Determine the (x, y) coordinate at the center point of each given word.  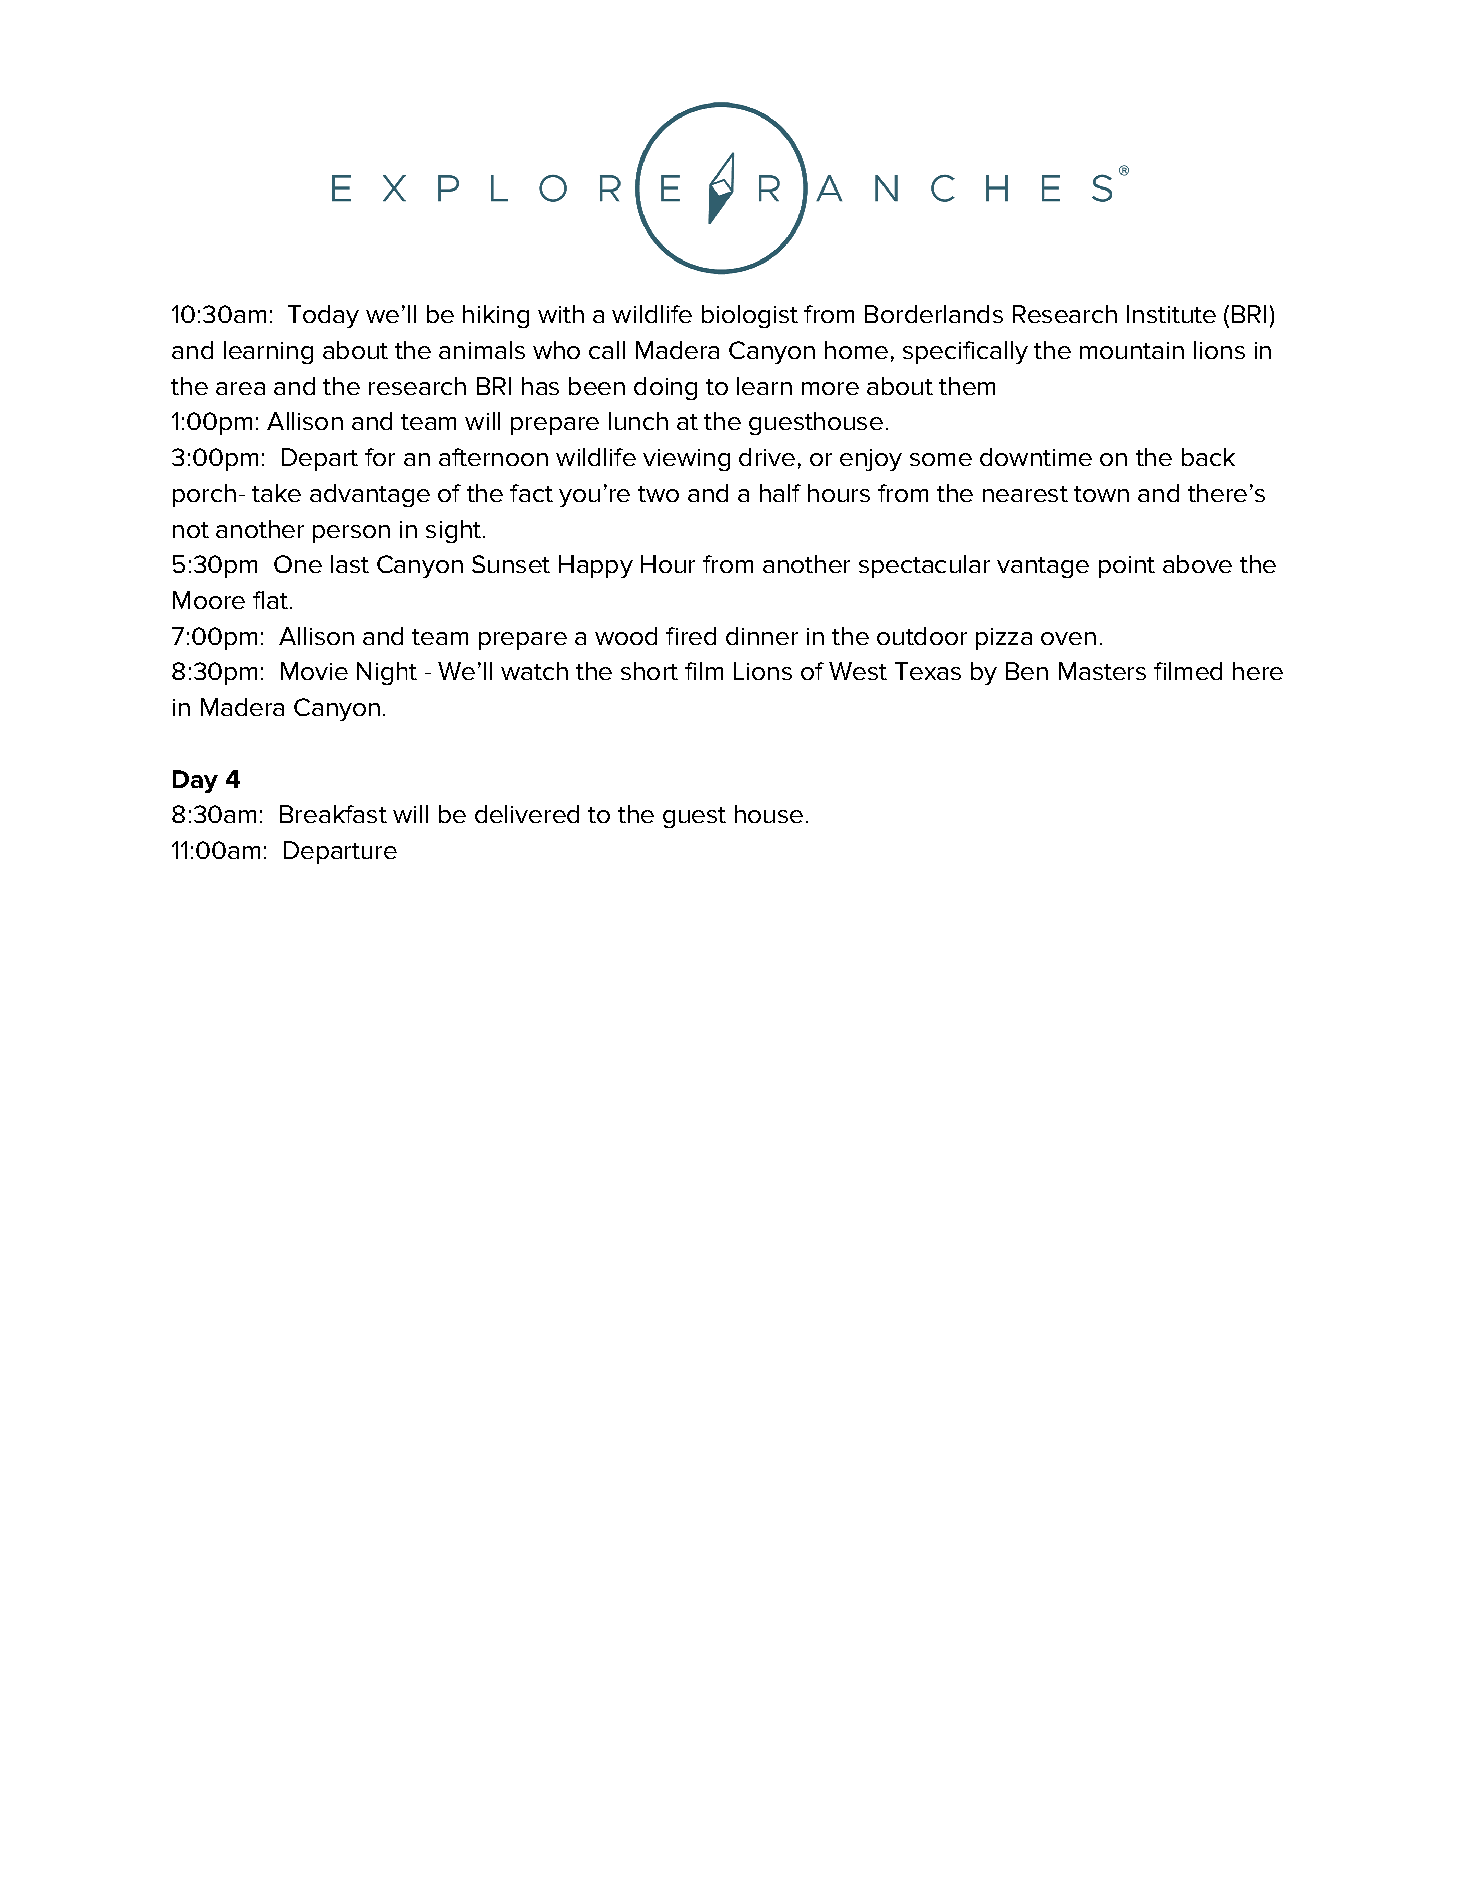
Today (323, 316)
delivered (527, 814)
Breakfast (333, 814)
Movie (314, 671)
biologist (750, 316)
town (1101, 494)
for (380, 457)
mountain (1132, 350)
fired (691, 636)
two (658, 494)
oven (1068, 638)
